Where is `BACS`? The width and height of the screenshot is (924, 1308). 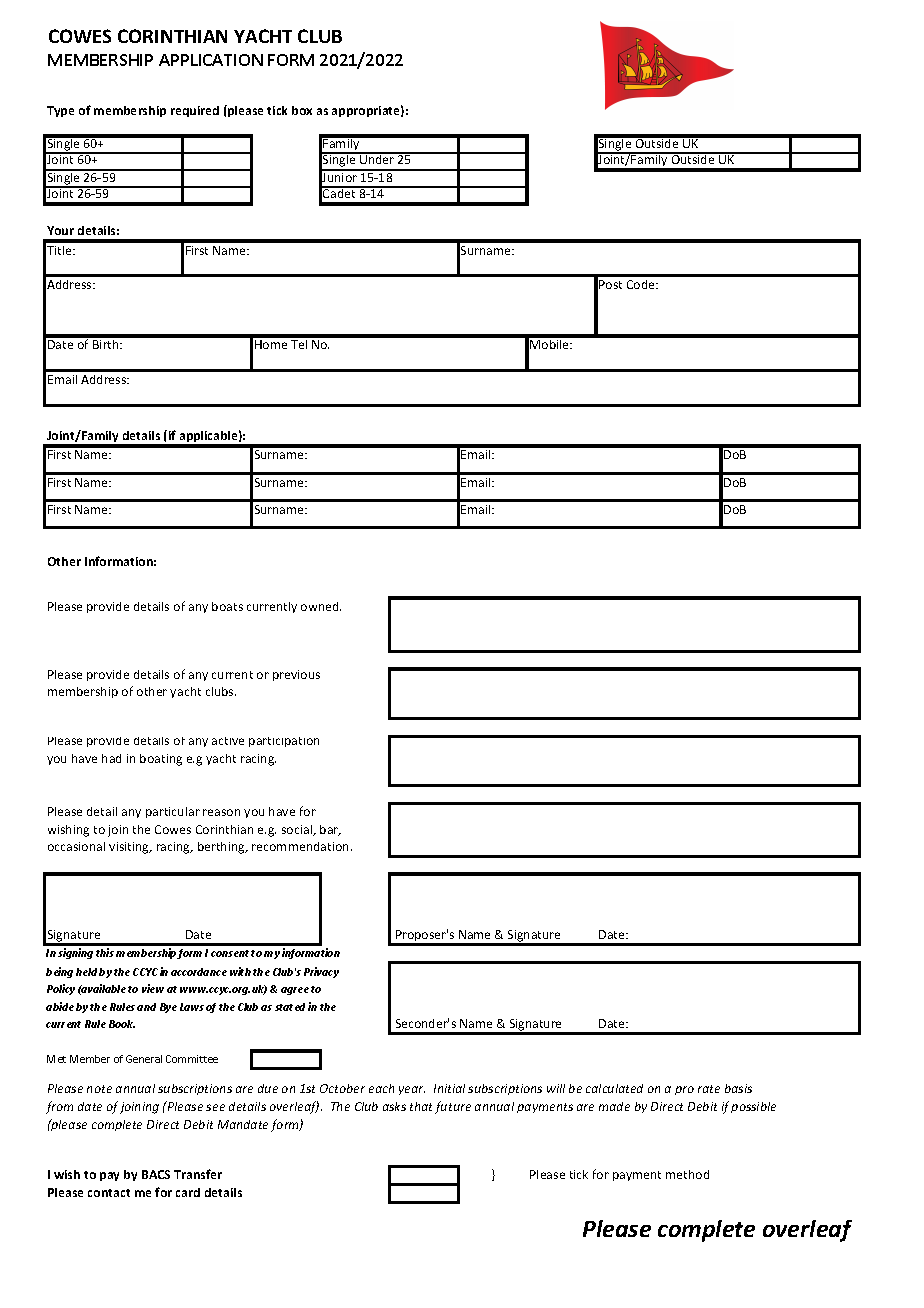 BACS is located at coordinates (156, 1174).
